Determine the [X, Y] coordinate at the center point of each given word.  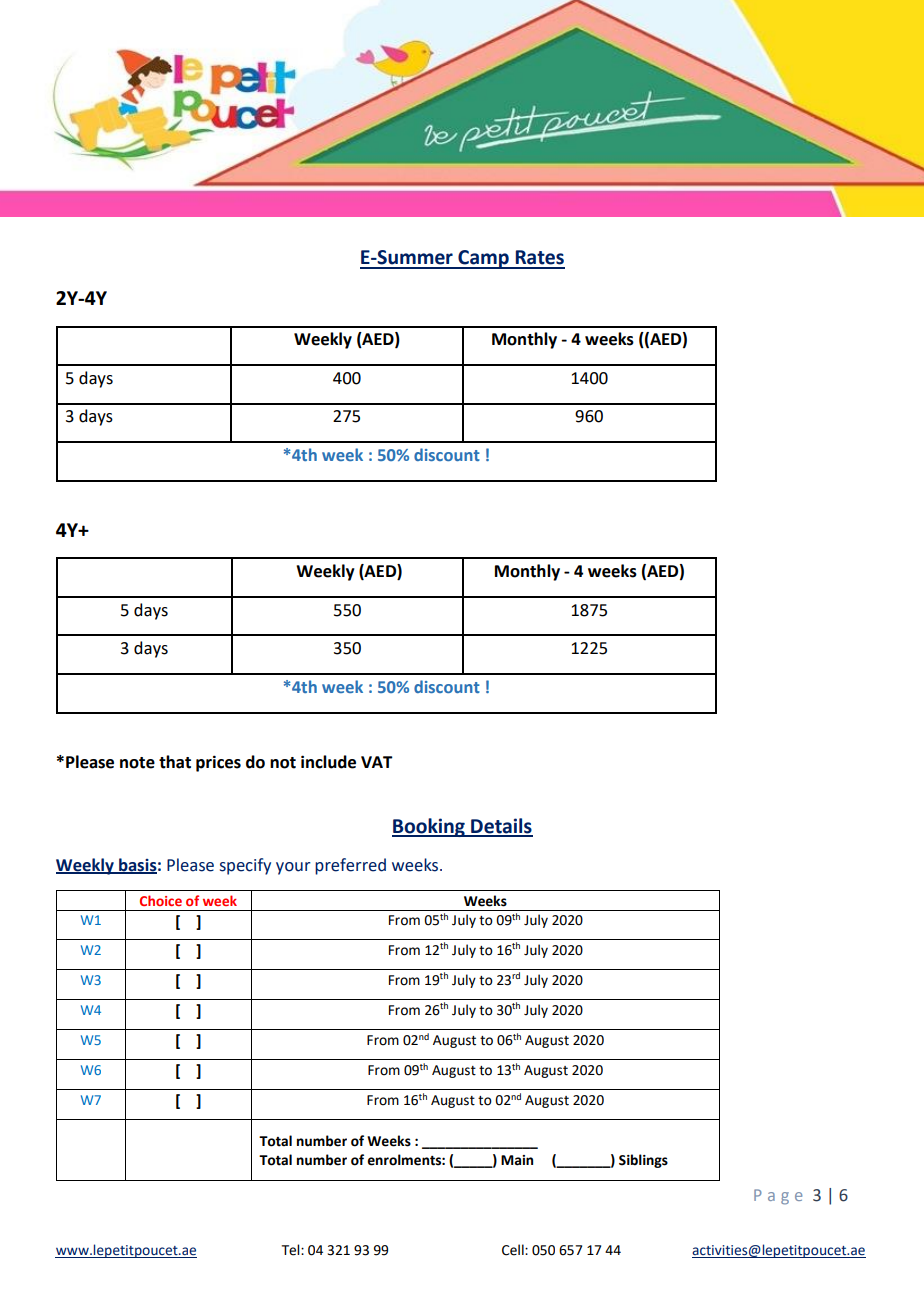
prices [218, 763]
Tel [292, 1250]
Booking [429, 827]
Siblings [643, 1161]
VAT [377, 762]
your [293, 868]
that [175, 762]
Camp [483, 259]
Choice [161, 900]
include [328, 762]
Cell [514, 1250]
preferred [350, 866]
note [137, 763]
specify [245, 866]
